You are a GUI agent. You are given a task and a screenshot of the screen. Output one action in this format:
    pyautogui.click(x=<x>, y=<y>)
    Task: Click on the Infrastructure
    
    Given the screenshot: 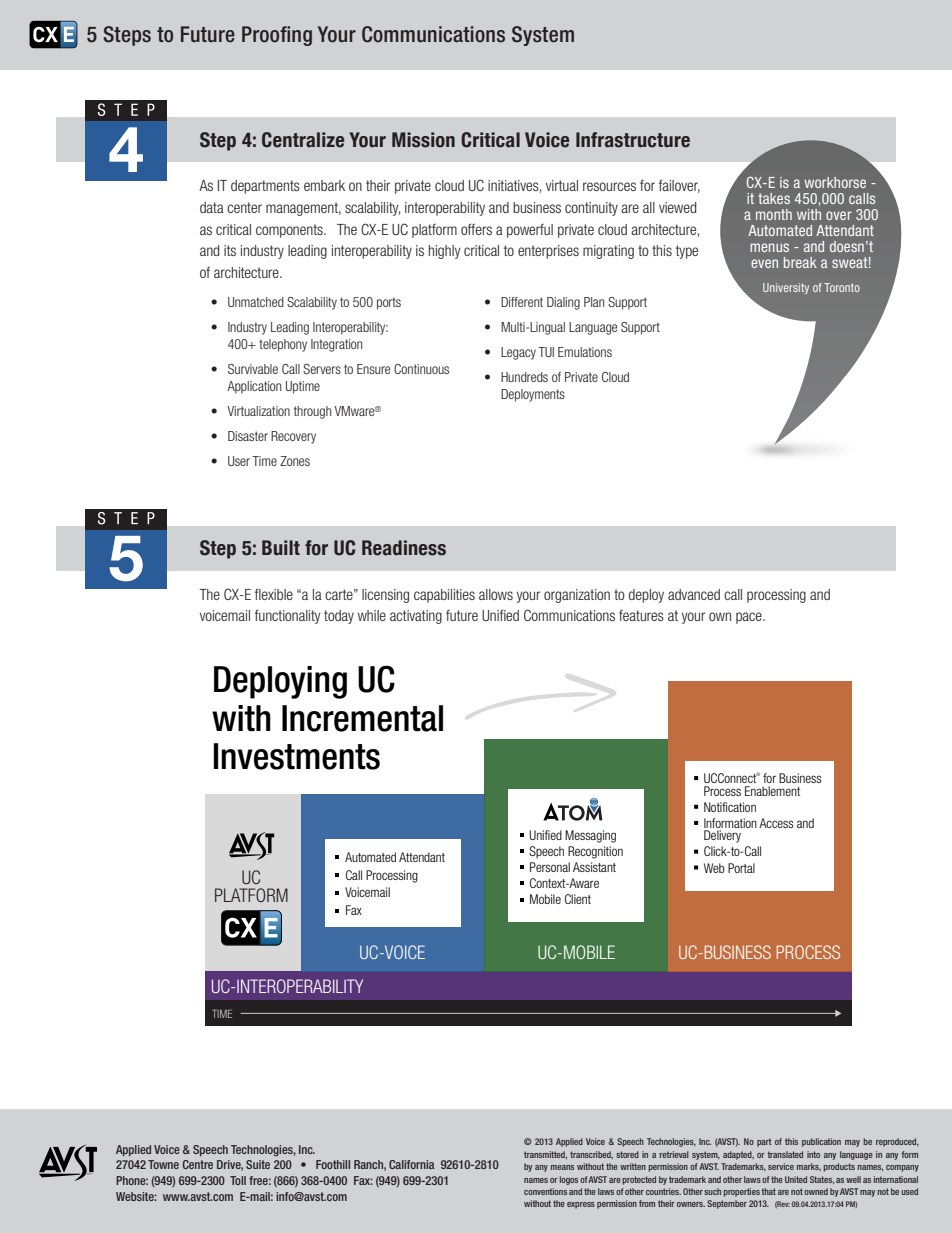 What is the action you would take?
    pyautogui.click(x=633, y=140)
